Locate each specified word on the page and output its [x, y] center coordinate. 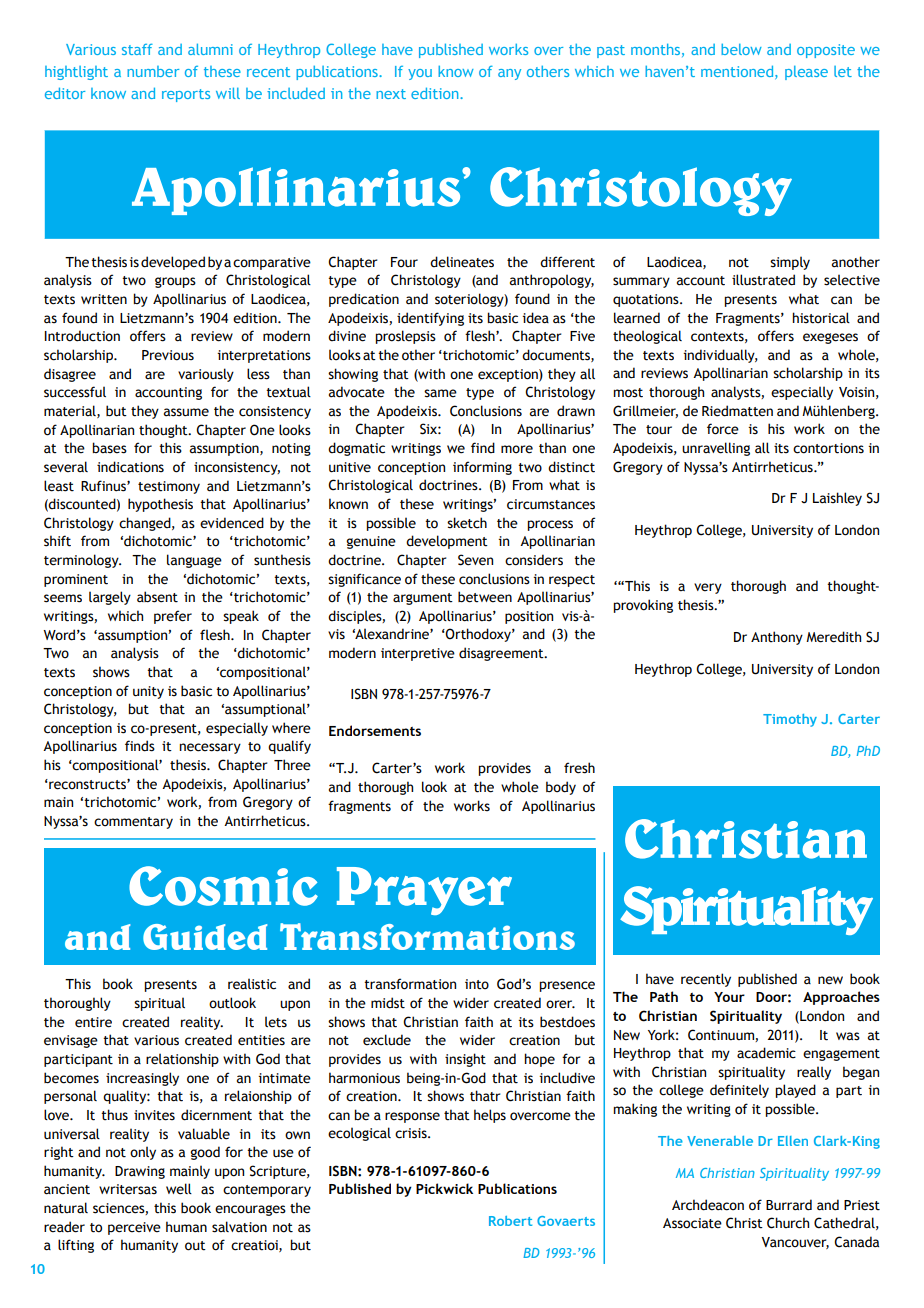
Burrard [789, 1205]
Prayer [424, 891]
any [509, 74]
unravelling [716, 449]
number [153, 71]
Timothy [790, 720]
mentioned [737, 71]
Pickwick [444, 1188]
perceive [134, 1228]
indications [130, 467]
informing [482, 468]
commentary [133, 823]
